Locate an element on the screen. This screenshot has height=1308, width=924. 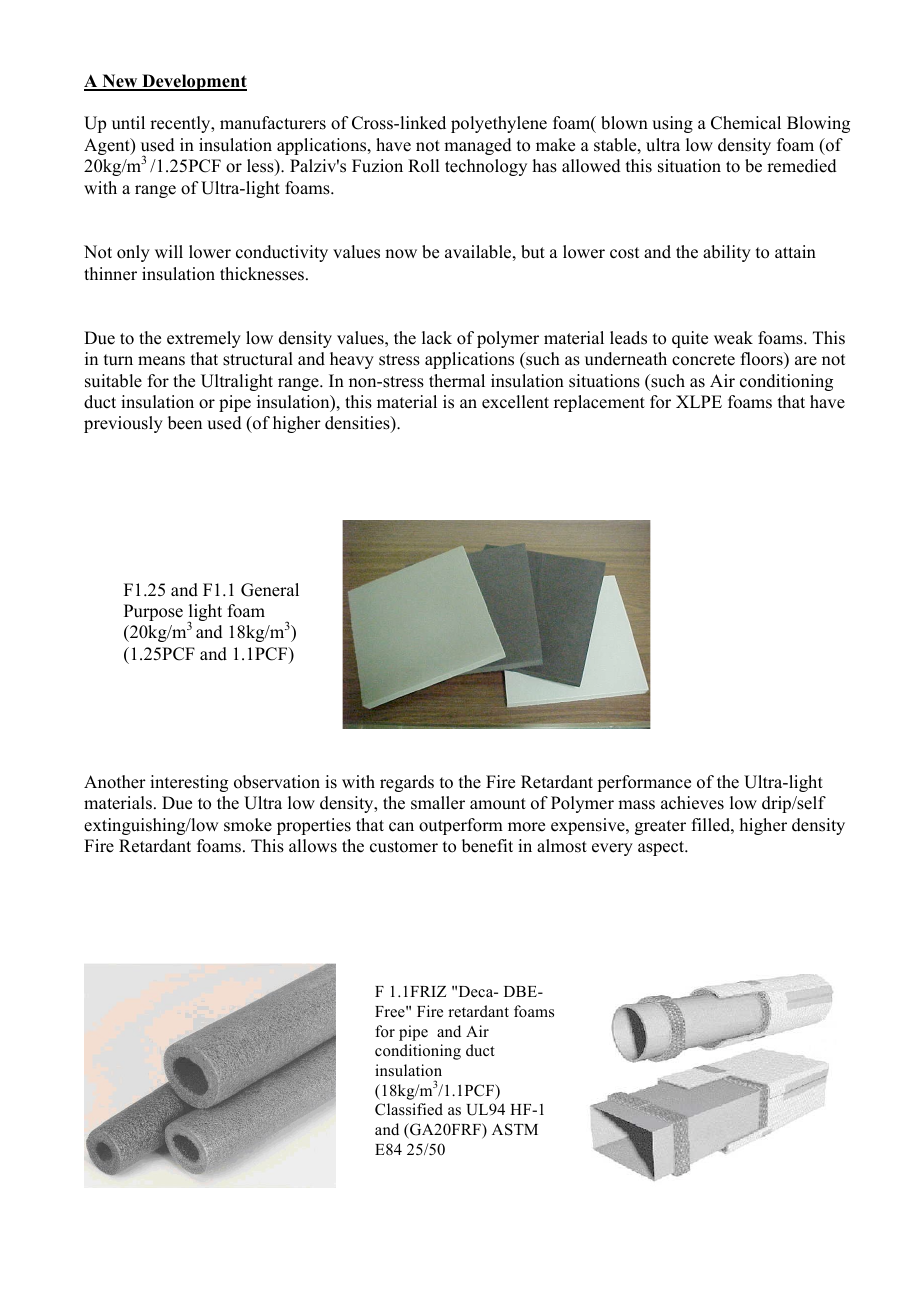
thermal is located at coordinates (457, 381).
